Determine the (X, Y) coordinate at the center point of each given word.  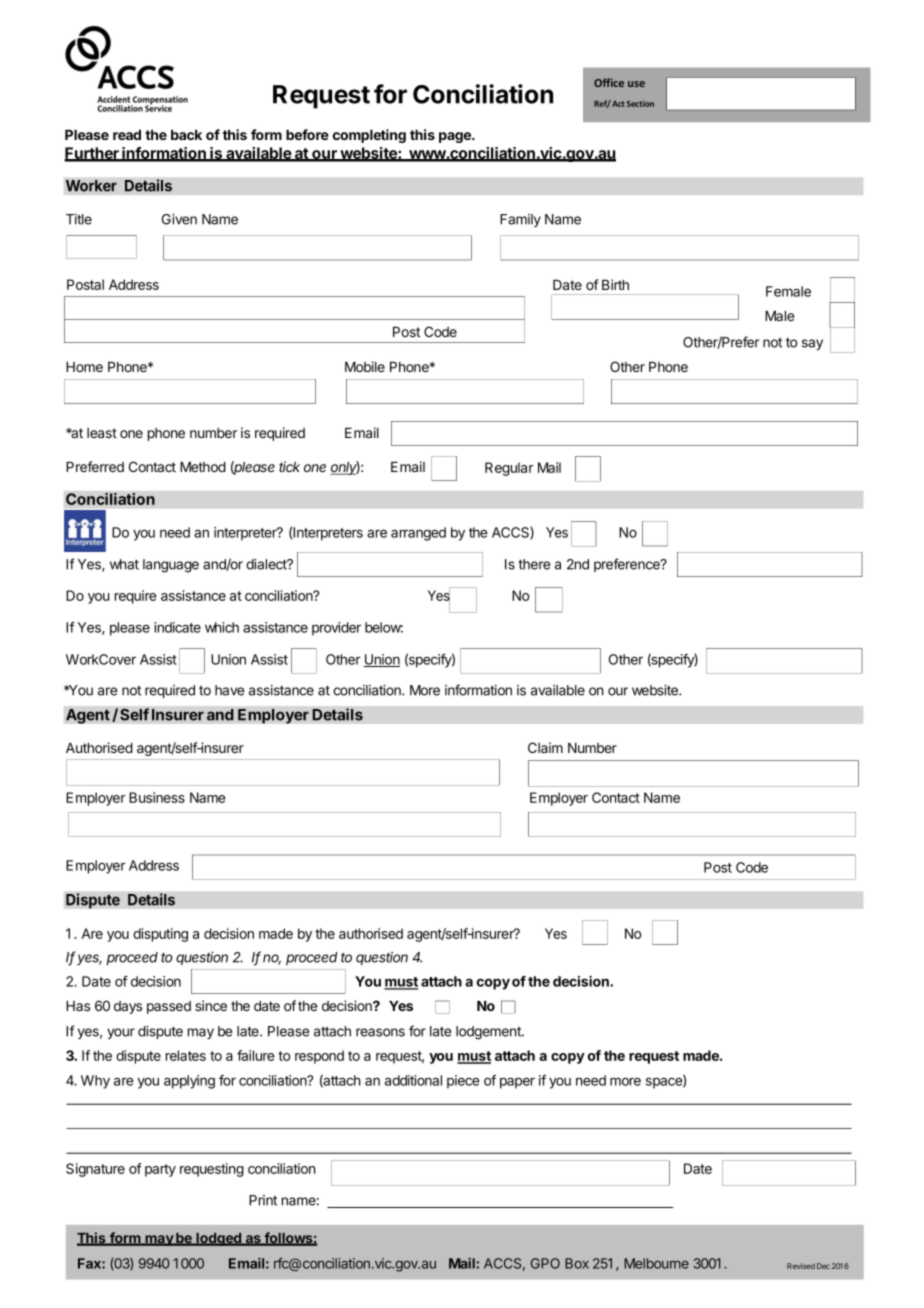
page (456, 137)
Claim (545, 747)
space (665, 1083)
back (186, 135)
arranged (418, 534)
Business (157, 797)
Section (639, 103)
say (812, 344)
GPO (545, 1263)
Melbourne (656, 1263)
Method (203, 467)
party (160, 1170)
